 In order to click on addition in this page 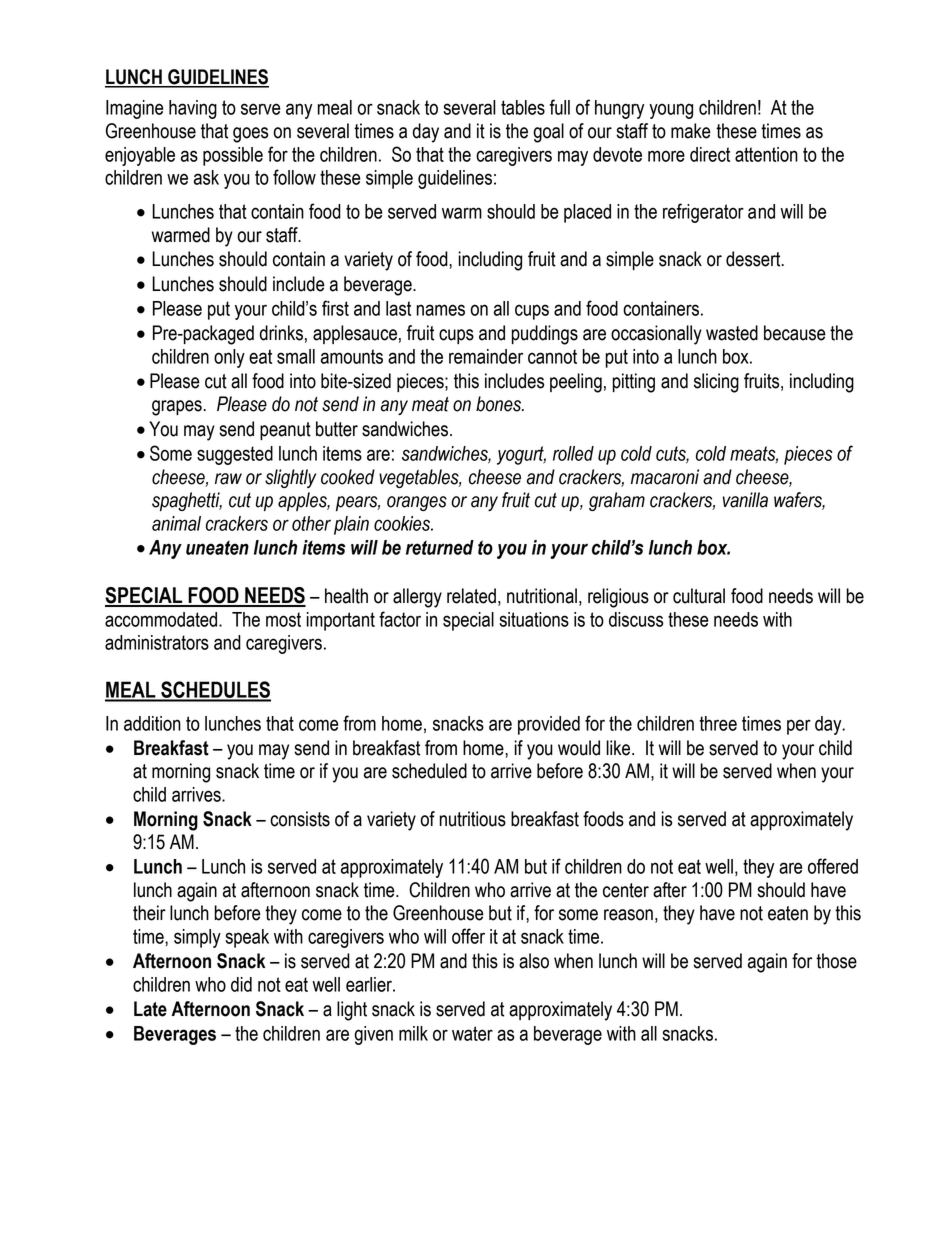, I will do `click(152, 723)`.
